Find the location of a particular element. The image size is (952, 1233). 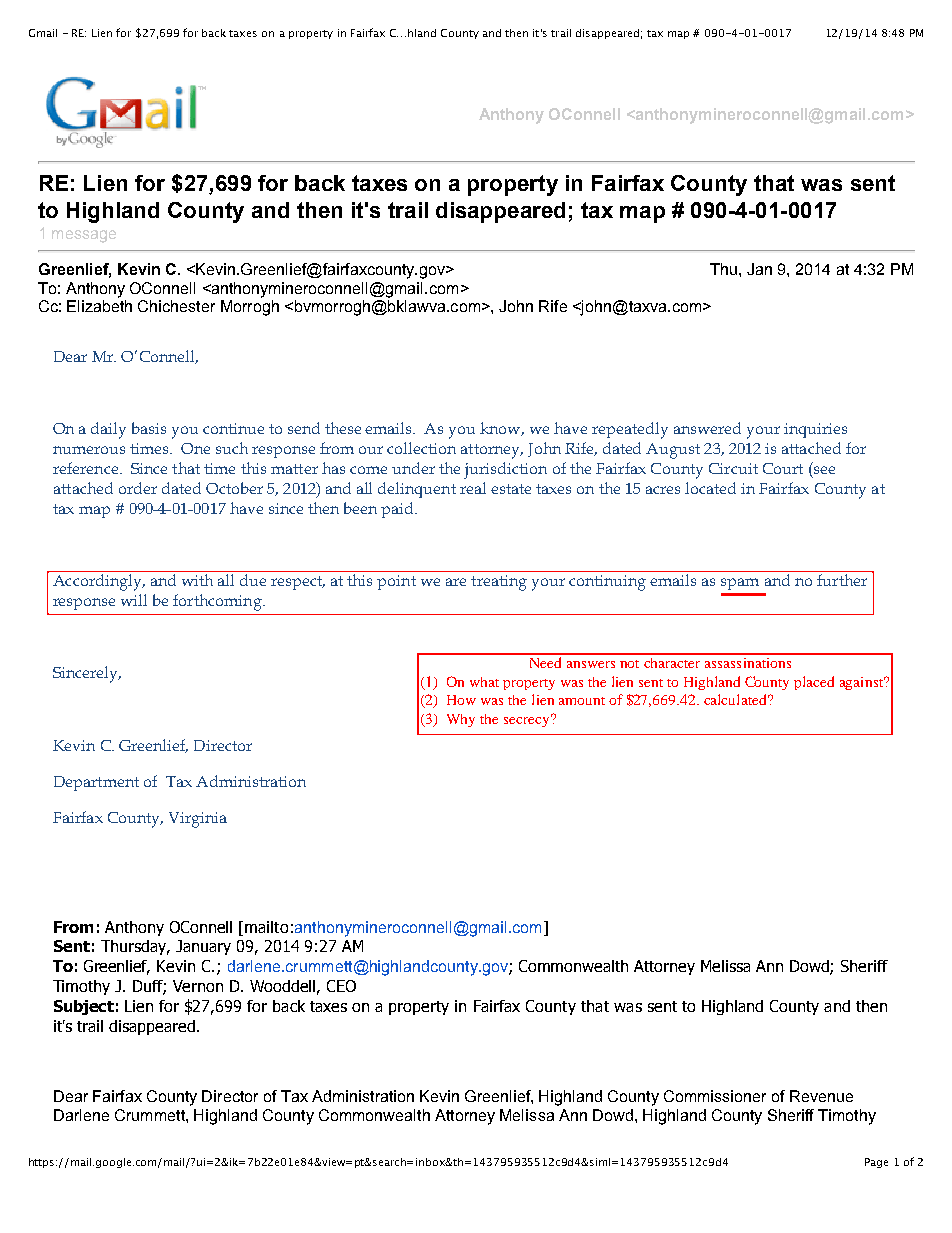

order is located at coordinates (138, 488).
